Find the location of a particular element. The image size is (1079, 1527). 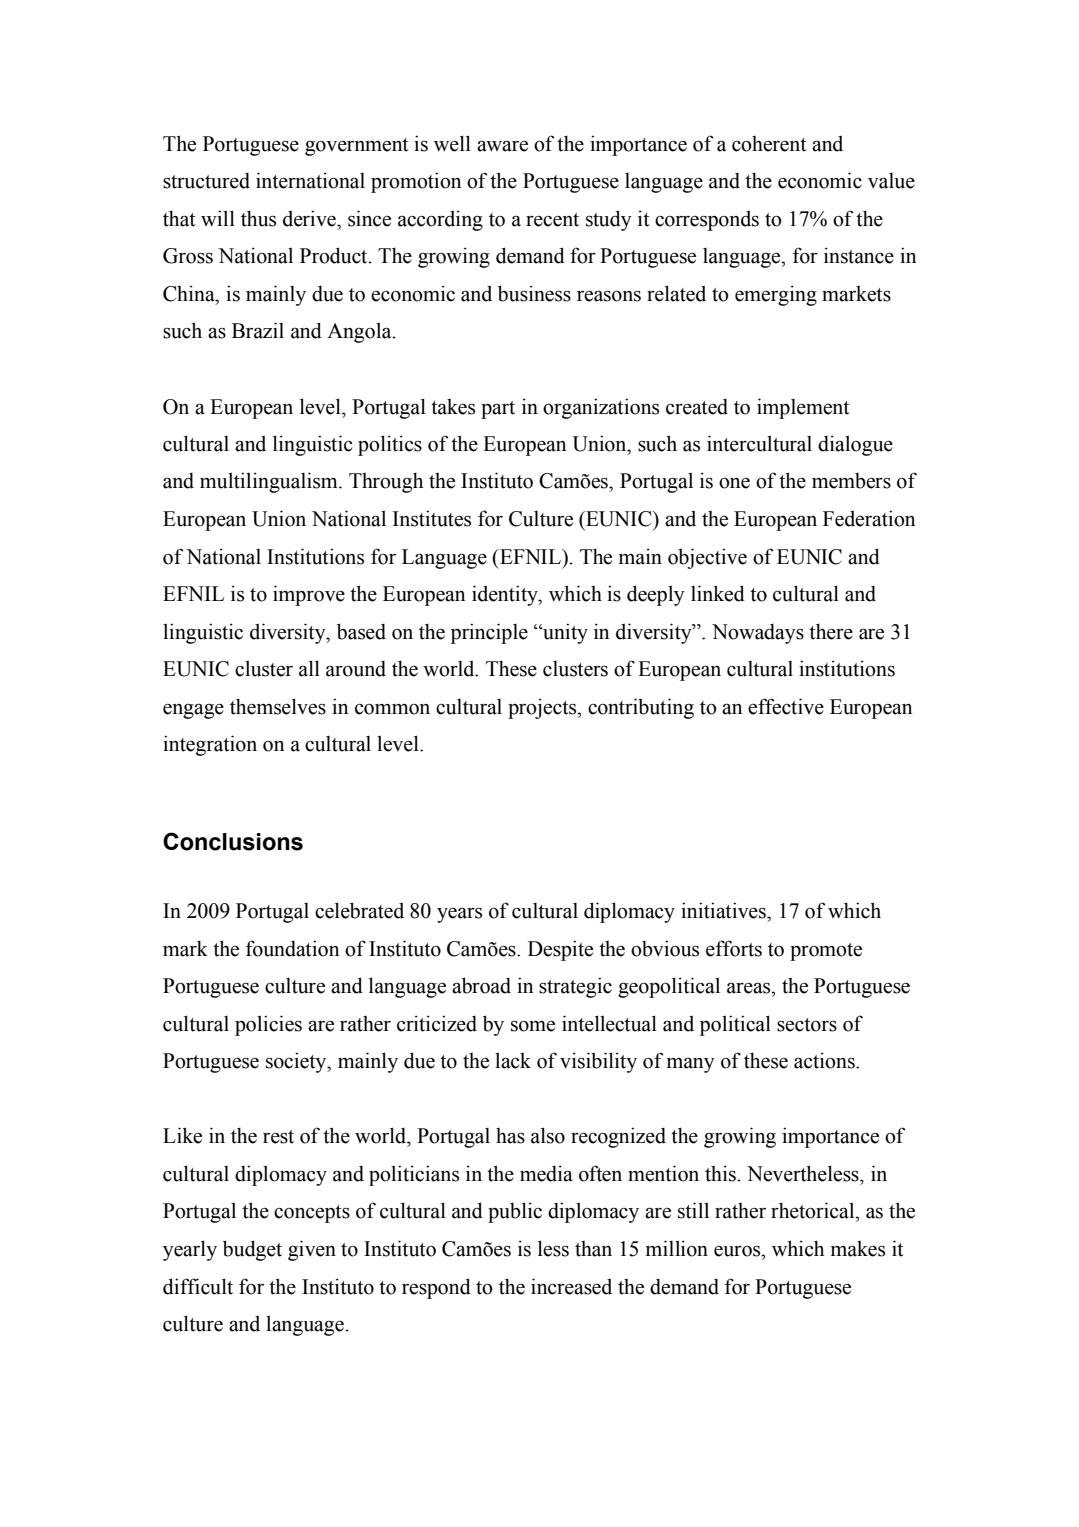

Conclusions is located at coordinates (233, 841).
